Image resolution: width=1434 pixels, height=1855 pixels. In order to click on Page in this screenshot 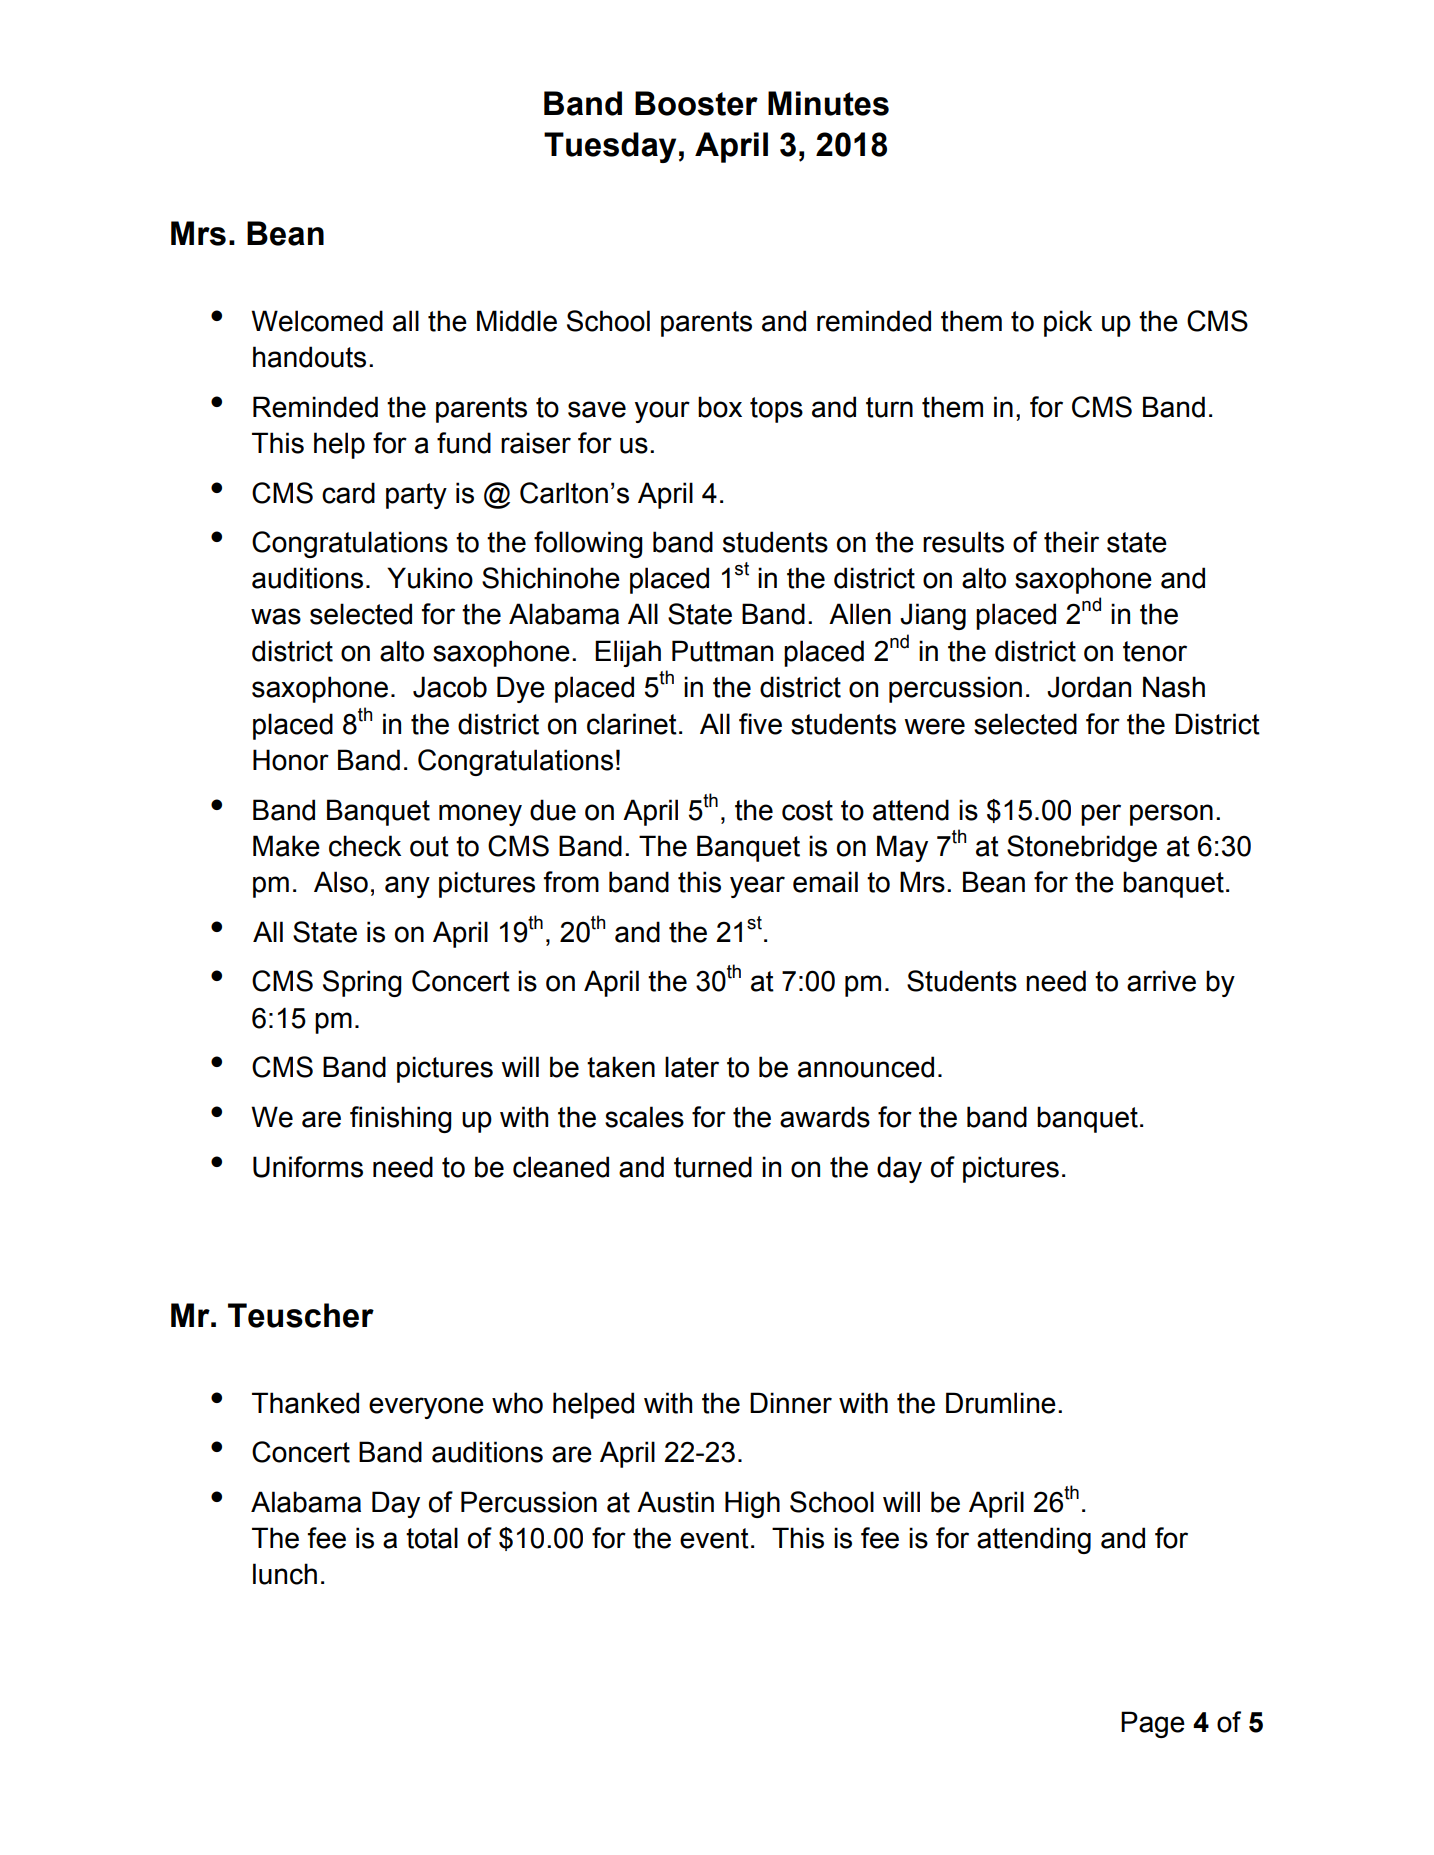, I will do `click(1153, 1724)`.
